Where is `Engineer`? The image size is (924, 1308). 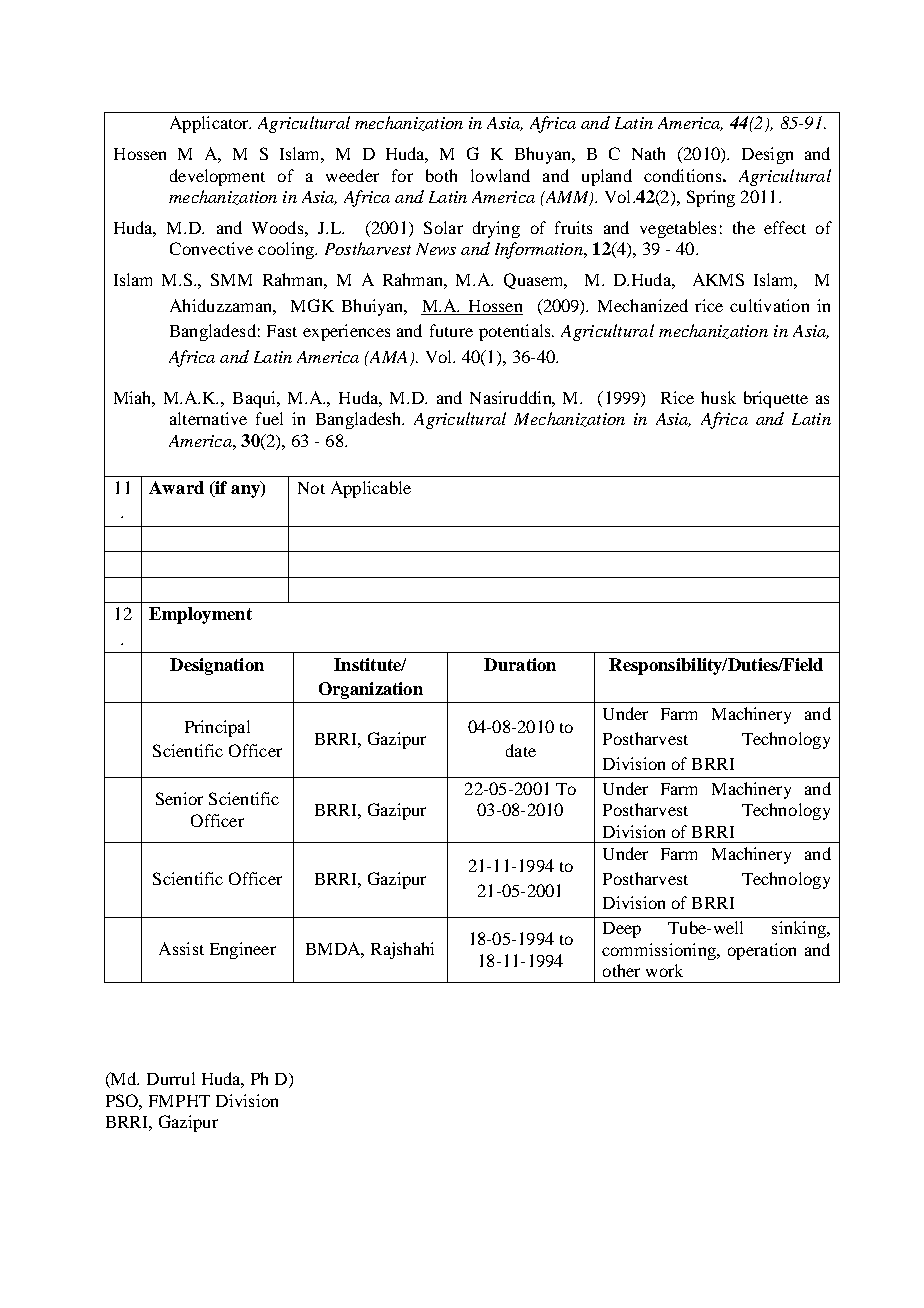 Engineer is located at coordinates (243, 950).
